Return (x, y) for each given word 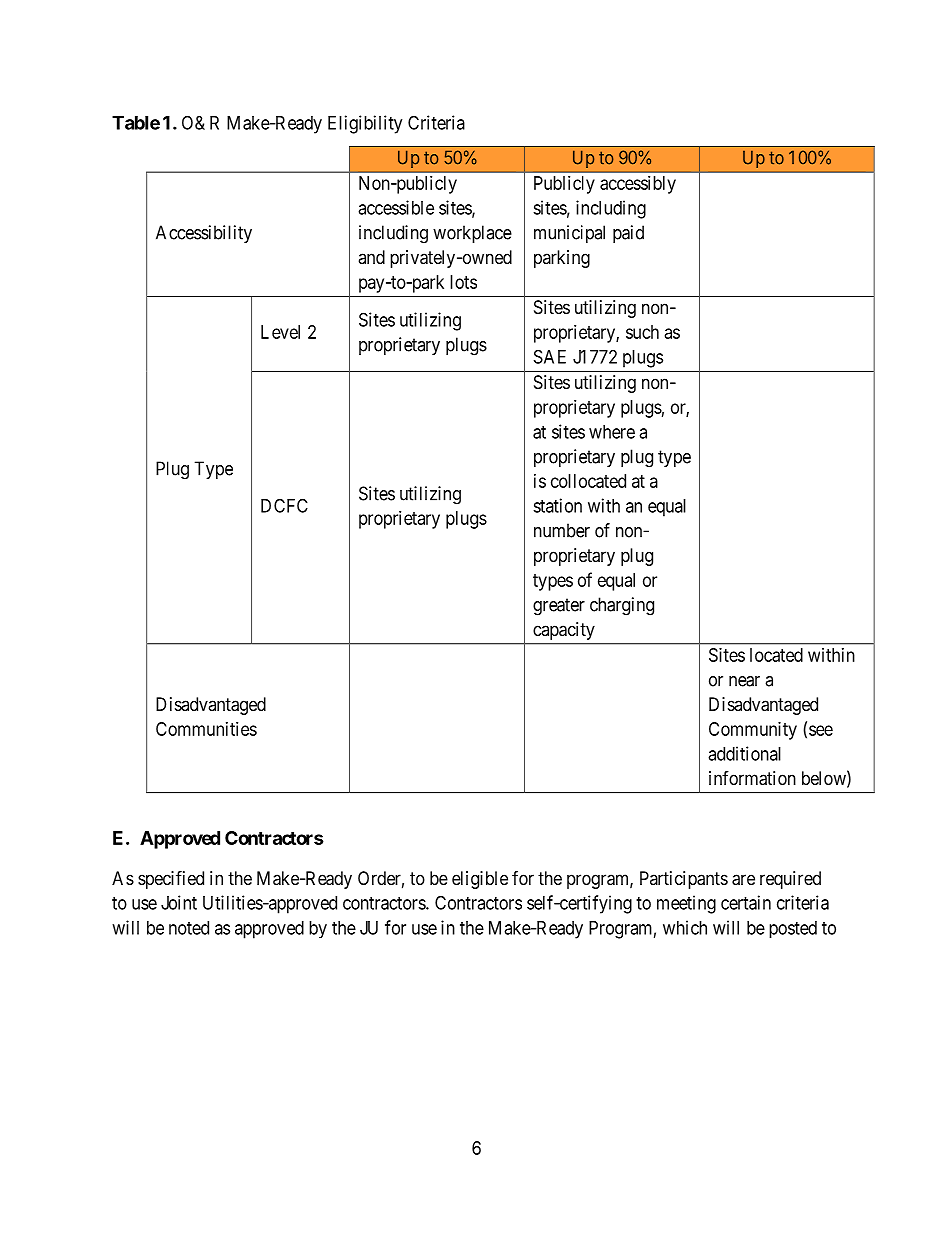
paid (628, 234)
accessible (396, 207)
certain (746, 902)
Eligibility (365, 124)
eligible (480, 880)
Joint (179, 902)
